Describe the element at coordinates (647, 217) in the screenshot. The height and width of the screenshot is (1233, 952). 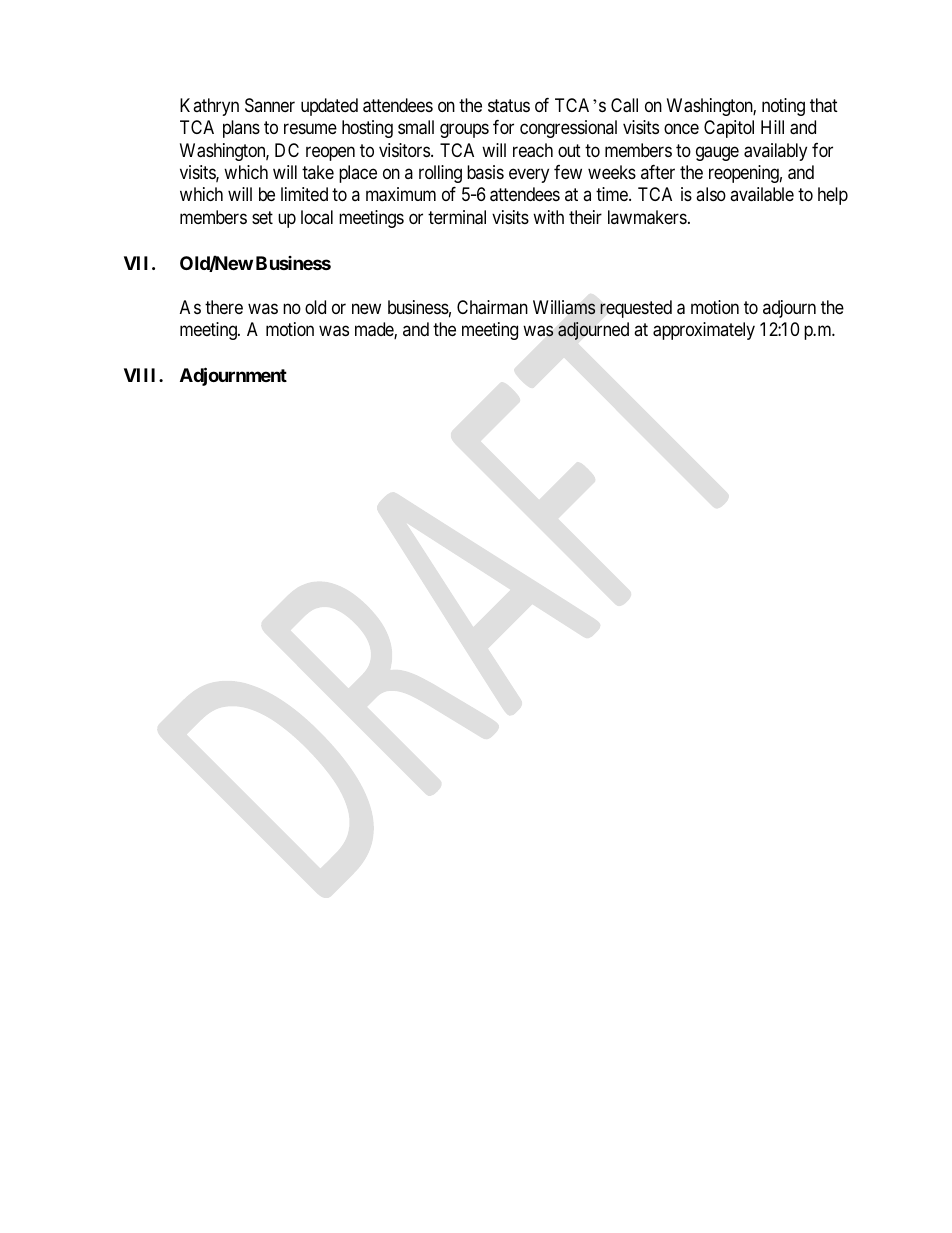
I see `lawmakers` at that location.
